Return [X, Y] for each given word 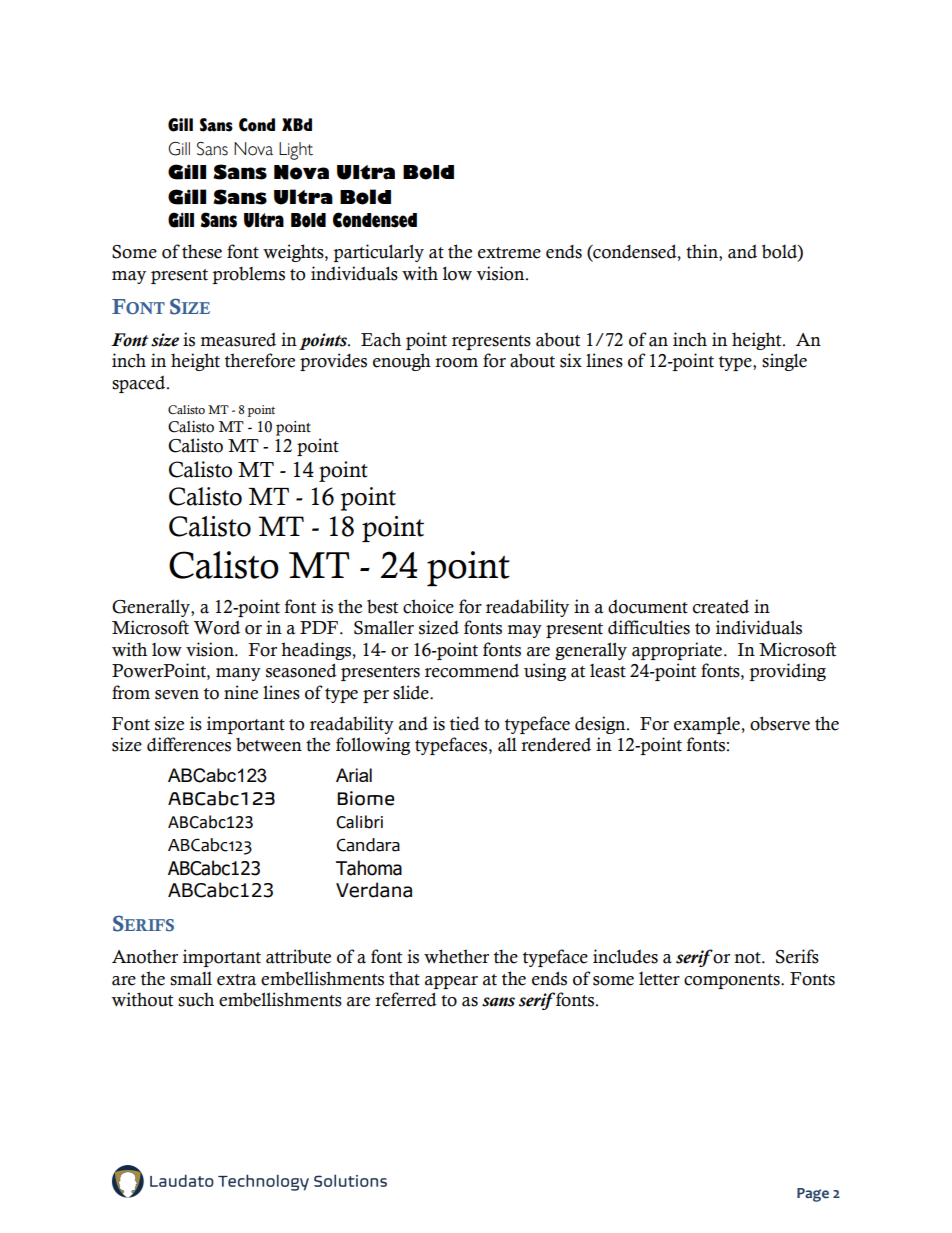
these [202, 251]
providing [787, 672]
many [238, 674]
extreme [509, 253]
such [196, 999]
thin [703, 252]
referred [406, 999]
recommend [472, 670]
